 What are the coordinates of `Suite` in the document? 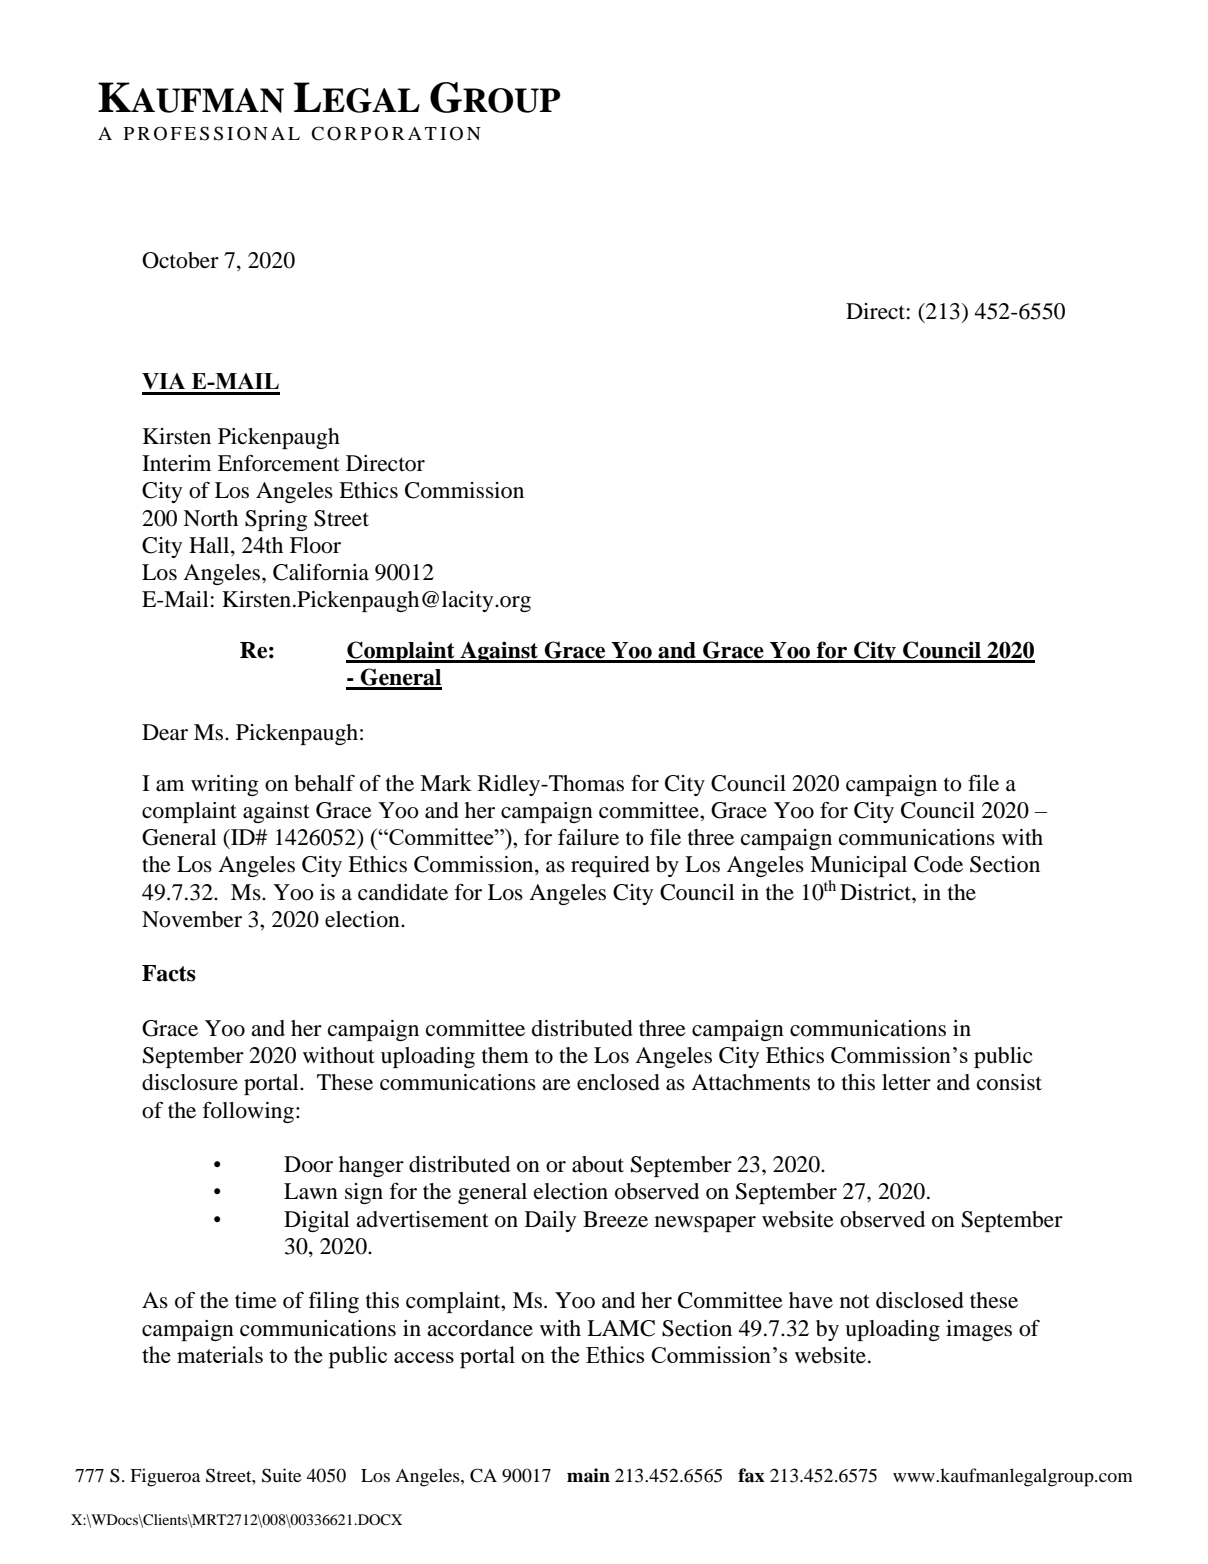 It's located at (282, 1475).
